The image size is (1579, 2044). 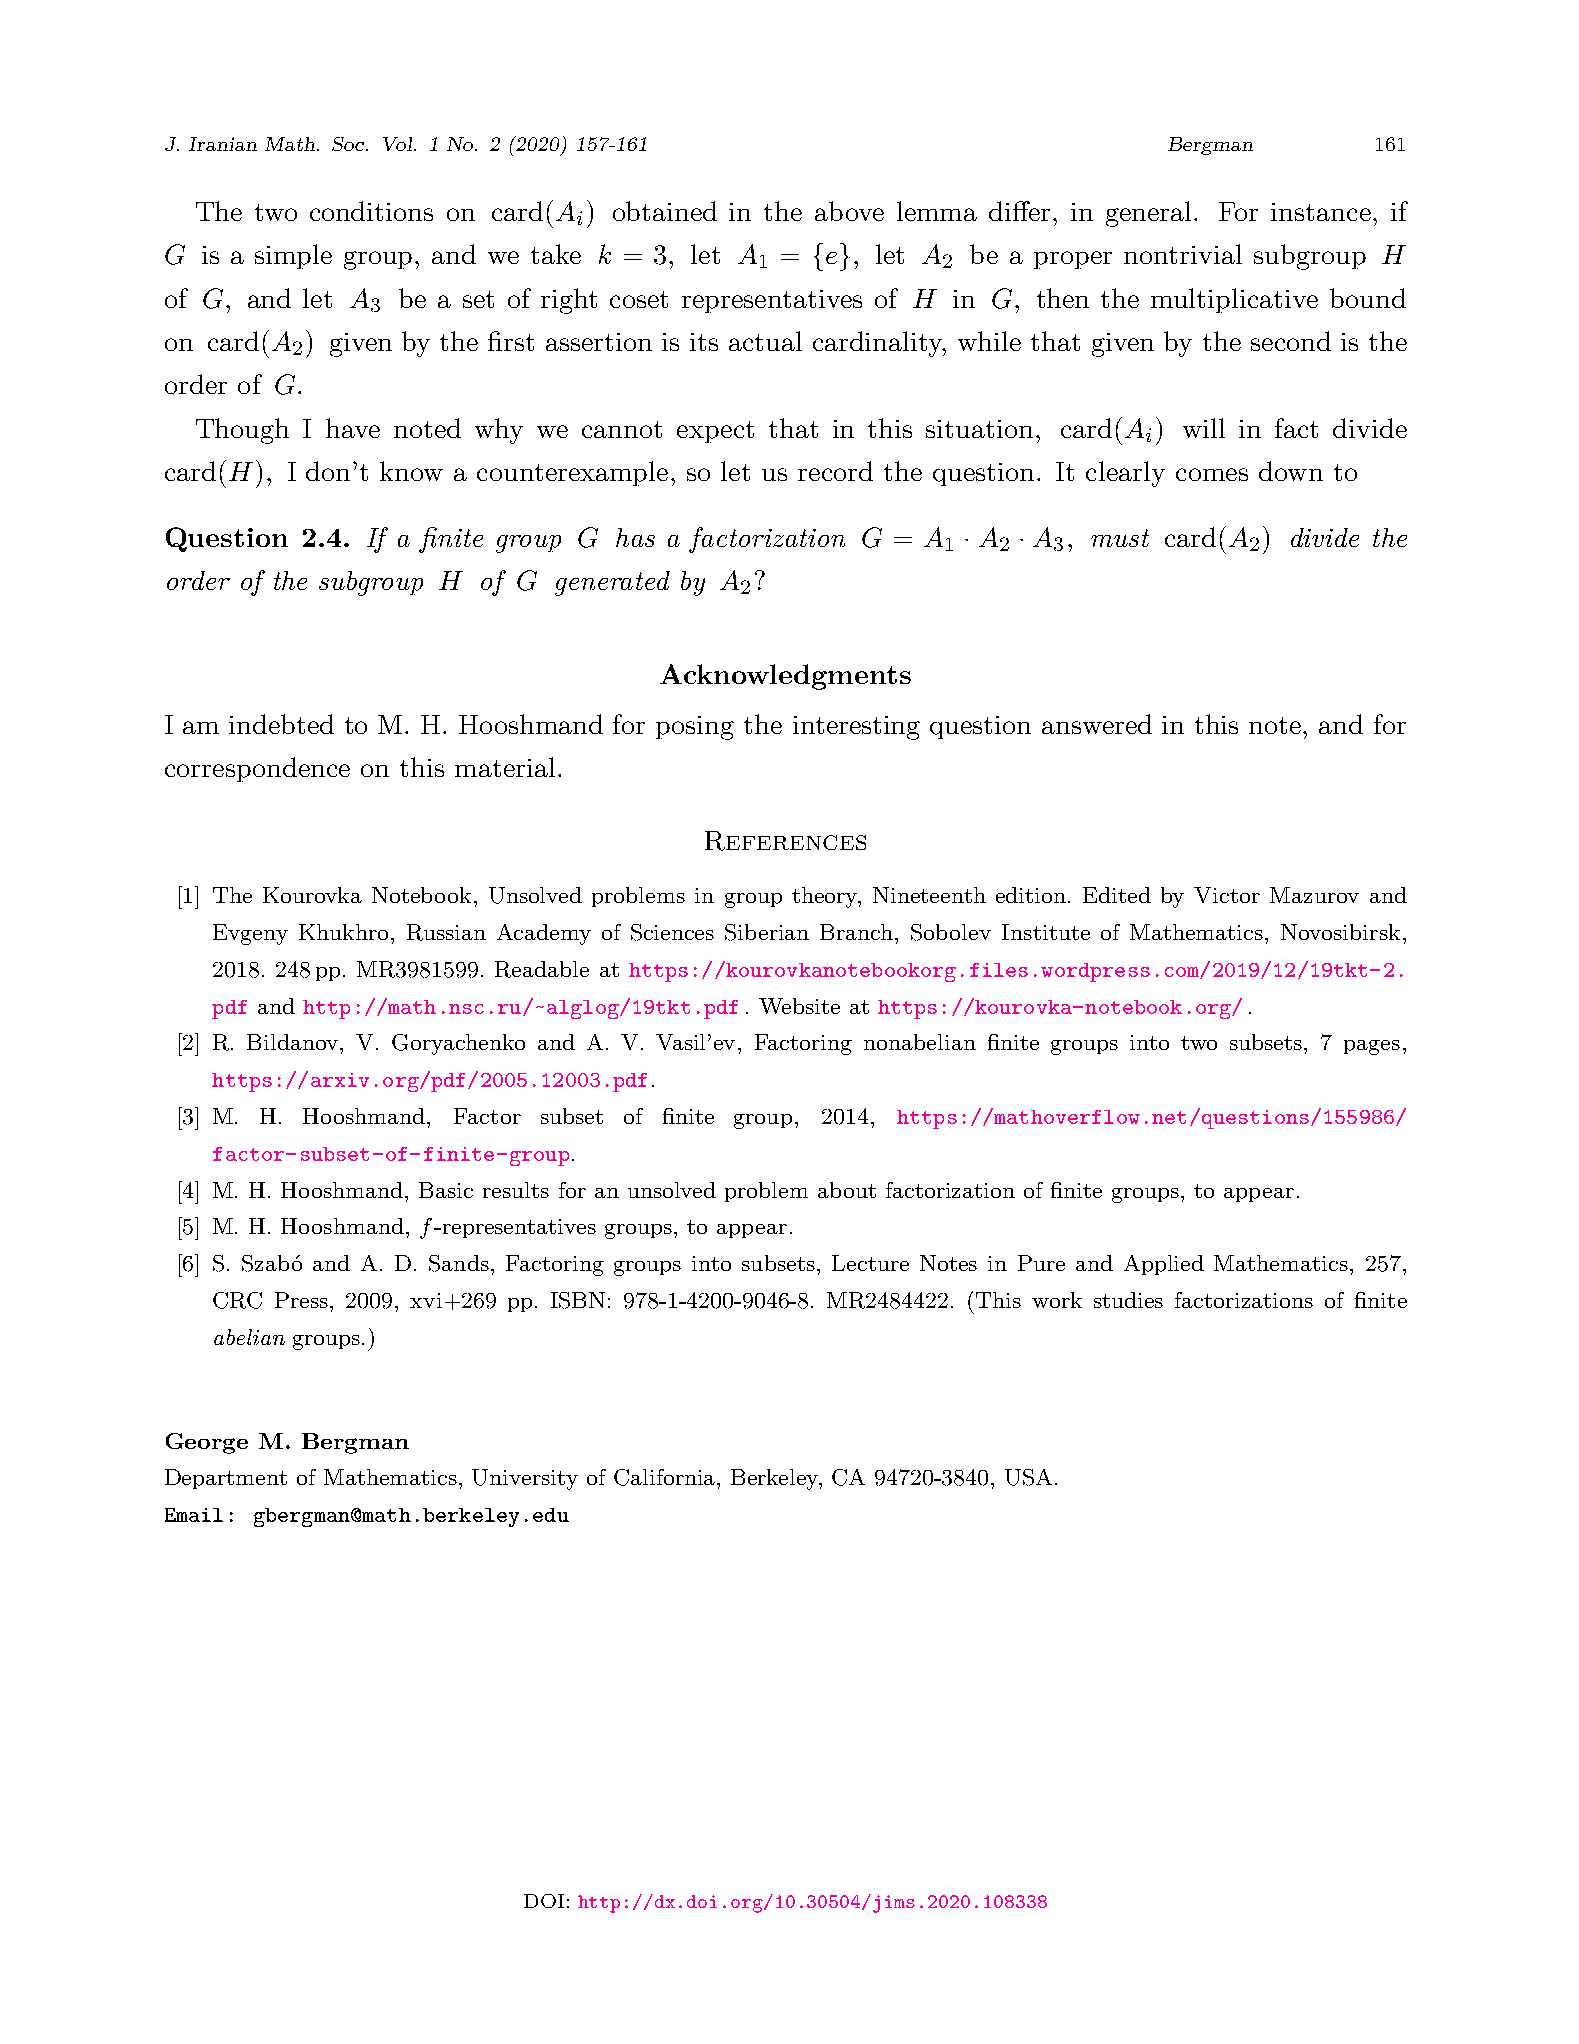 What do you see at coordinates (785, 841) in the screenshot?
I see `References` at bounding box center [785, 841].
